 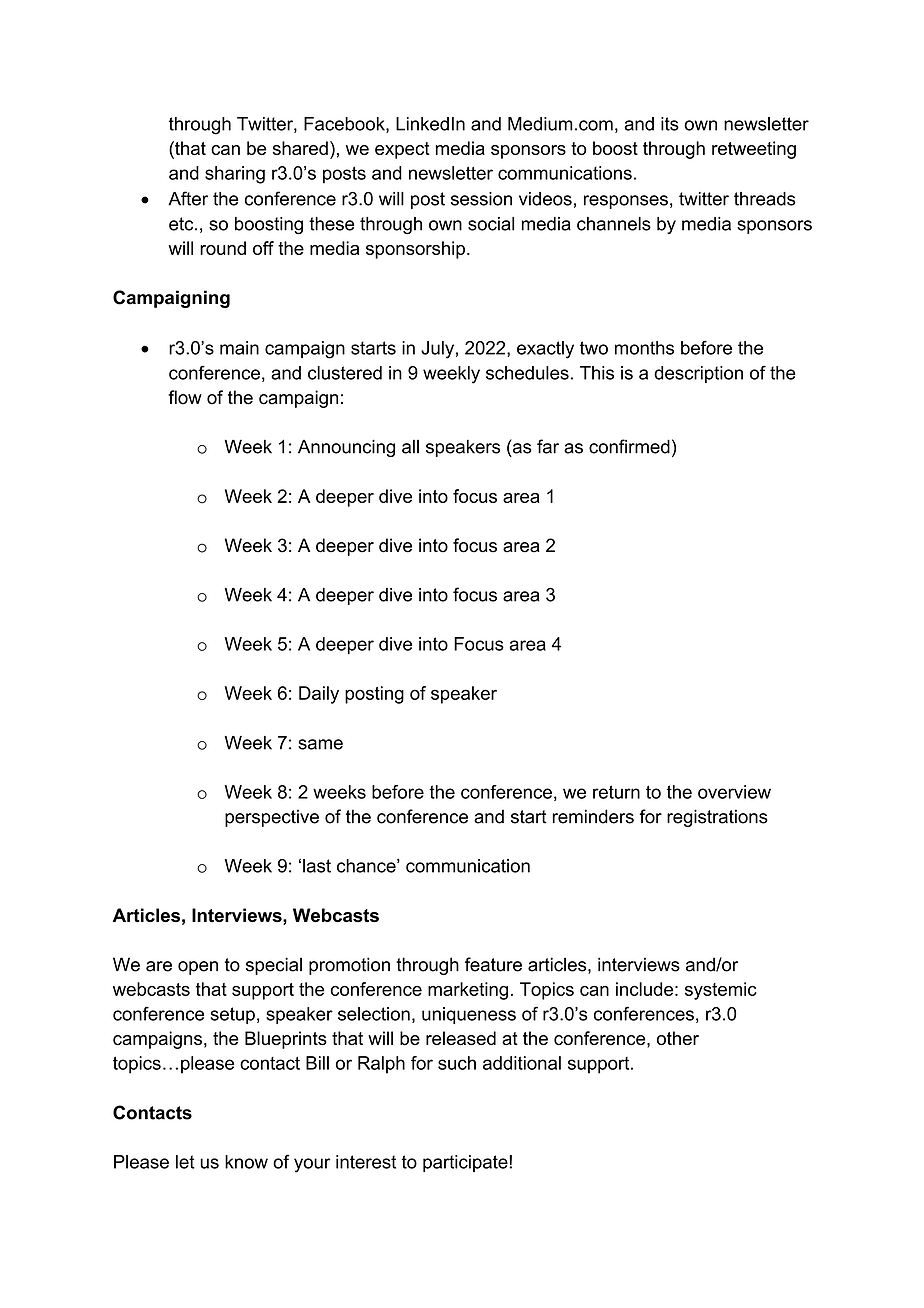 What do you see at coordinates (457, 1063) in the document?
I see `such` at bounding box center [457, 1063].
